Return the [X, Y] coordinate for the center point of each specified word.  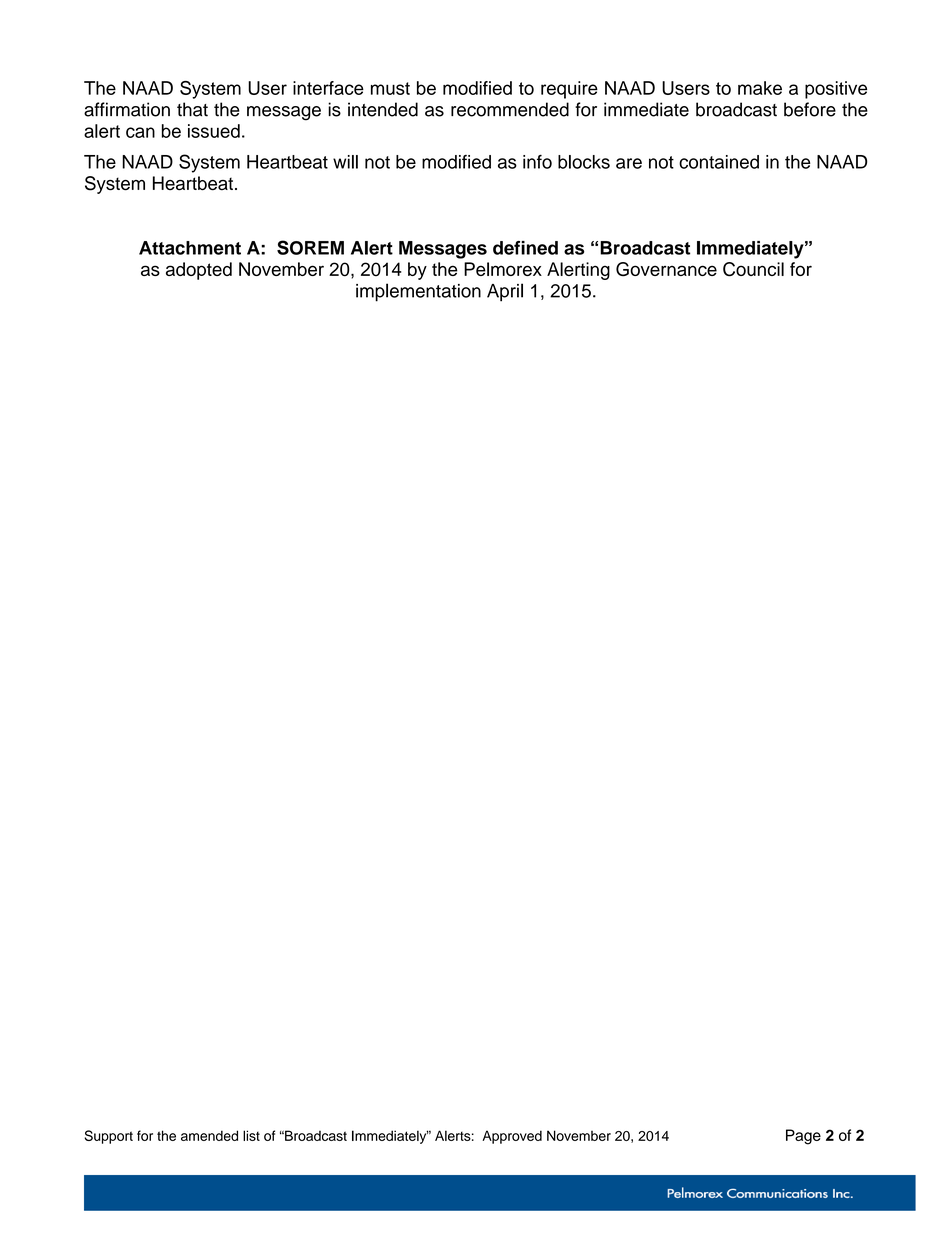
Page [803, 1137]
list [251, 1135]
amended [209, 1135]
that [192, 109]
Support [109, 1137]
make [760, 88]
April [505, 292]
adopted [199, 271]
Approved [512, 1137]
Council [753, 269]
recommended [510, 109]
